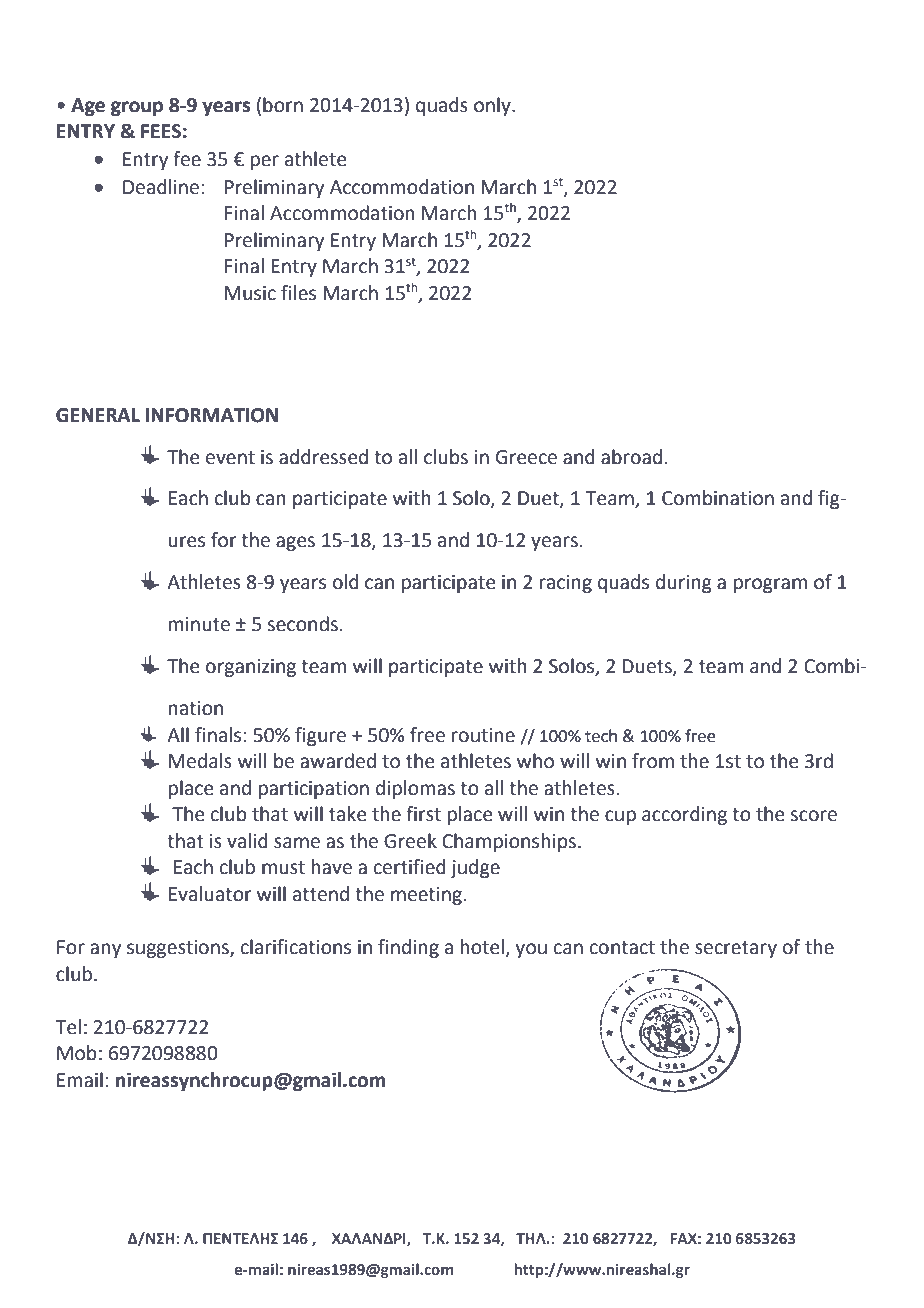  I want to click on abroad, so click(631, 457).
